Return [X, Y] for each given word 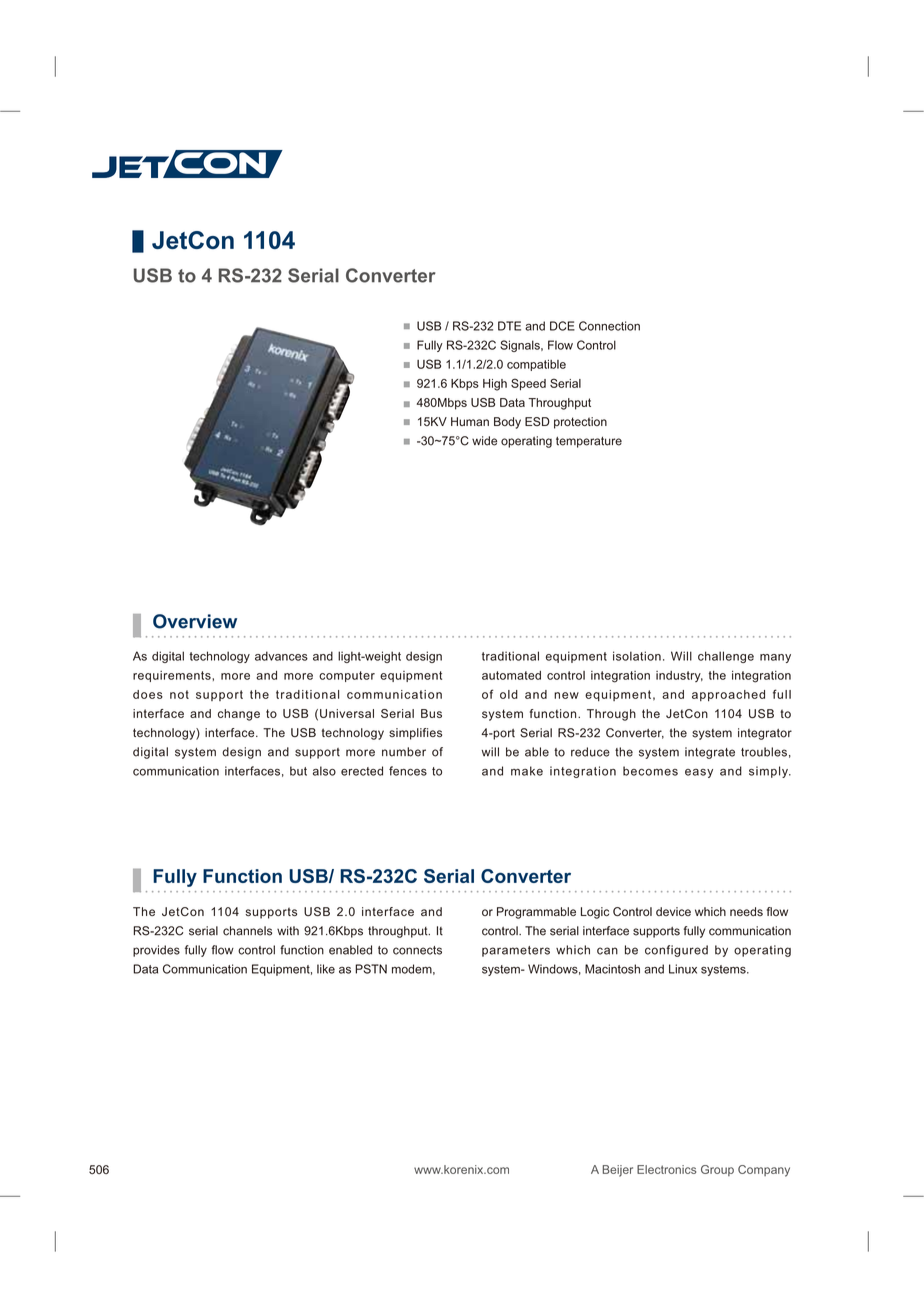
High [495, 385]
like [326, 969]
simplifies [415, 734]
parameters [516, 951]
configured [676, 951]
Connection [609, 326]
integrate [710, 753]
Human [470, 421]
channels [247, 931]
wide [484, 441]
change [239, 715]
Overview [195, 621]
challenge [726, 657]
